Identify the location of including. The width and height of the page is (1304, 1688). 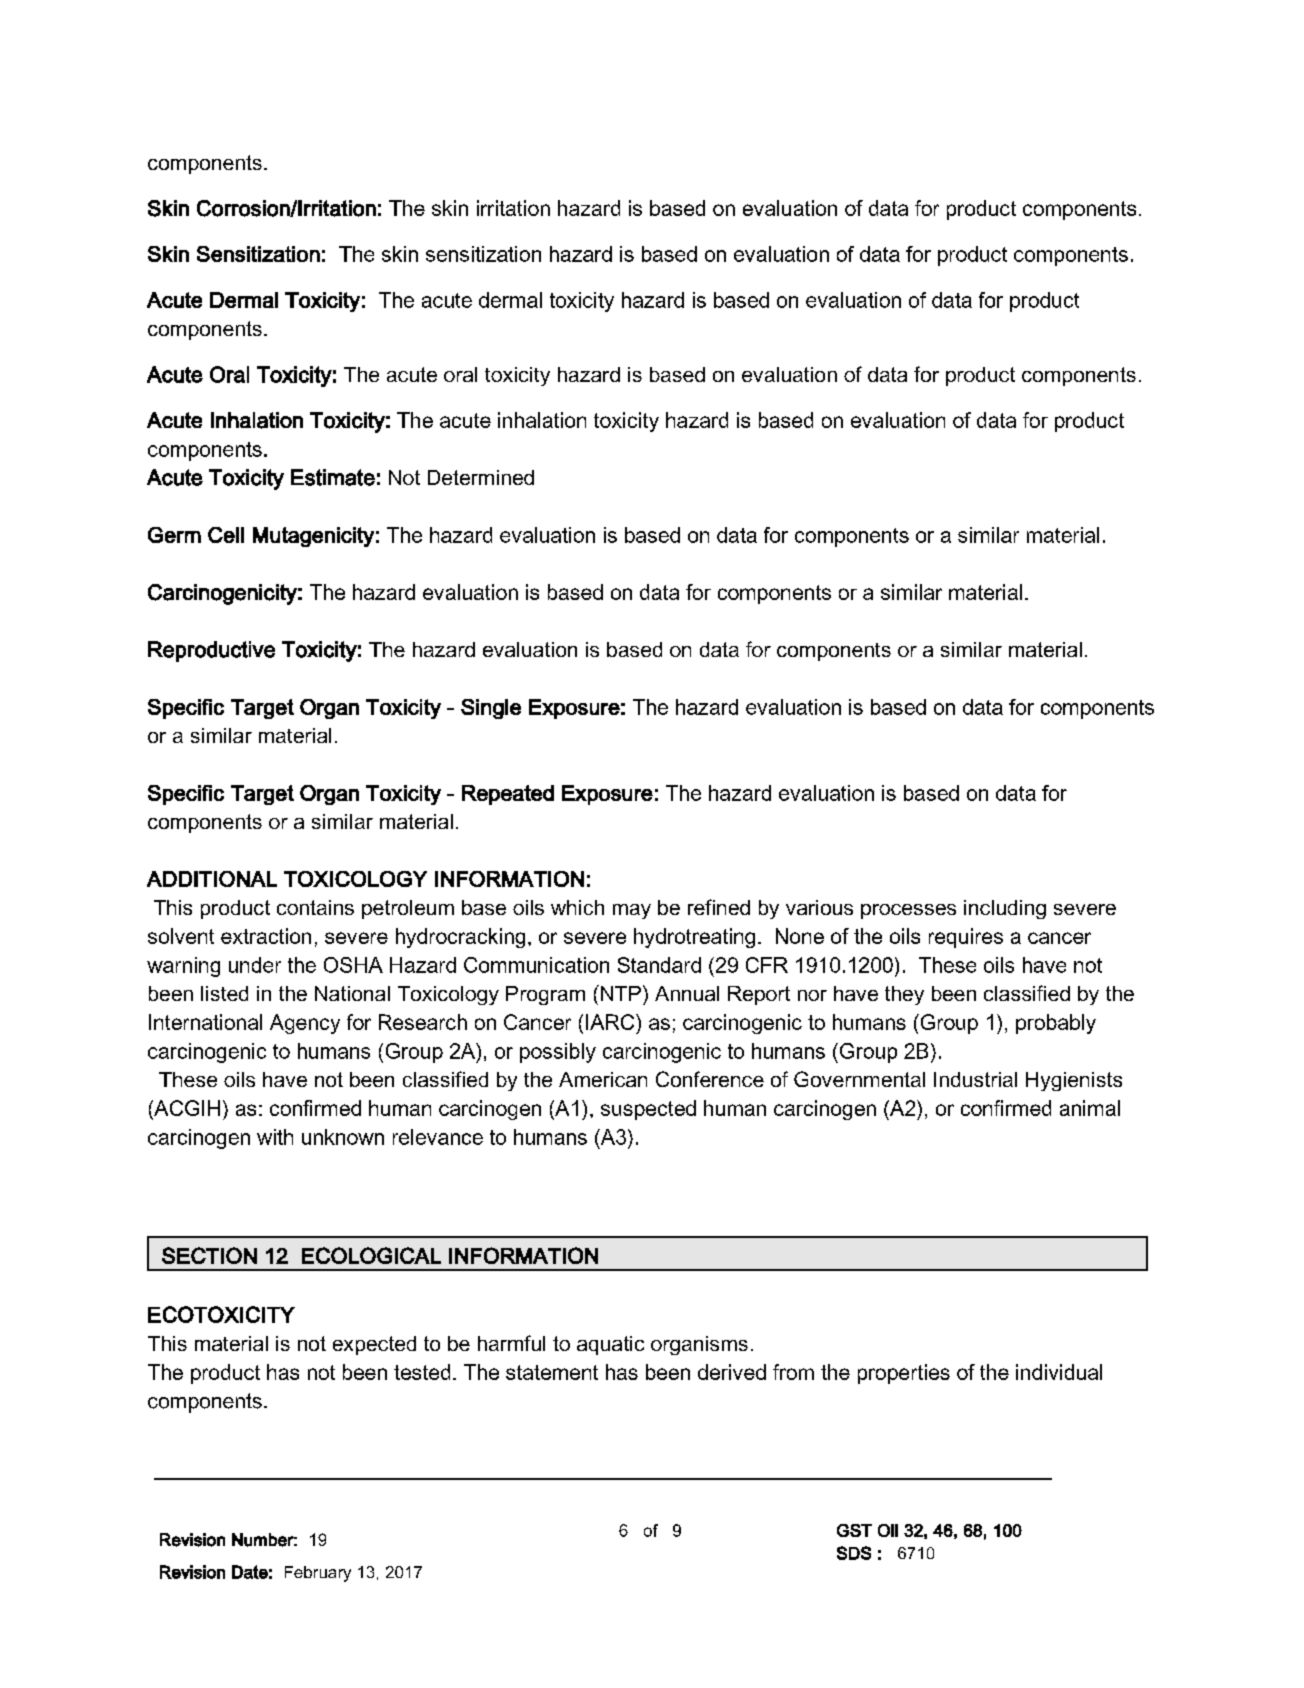
(1005, 909).
